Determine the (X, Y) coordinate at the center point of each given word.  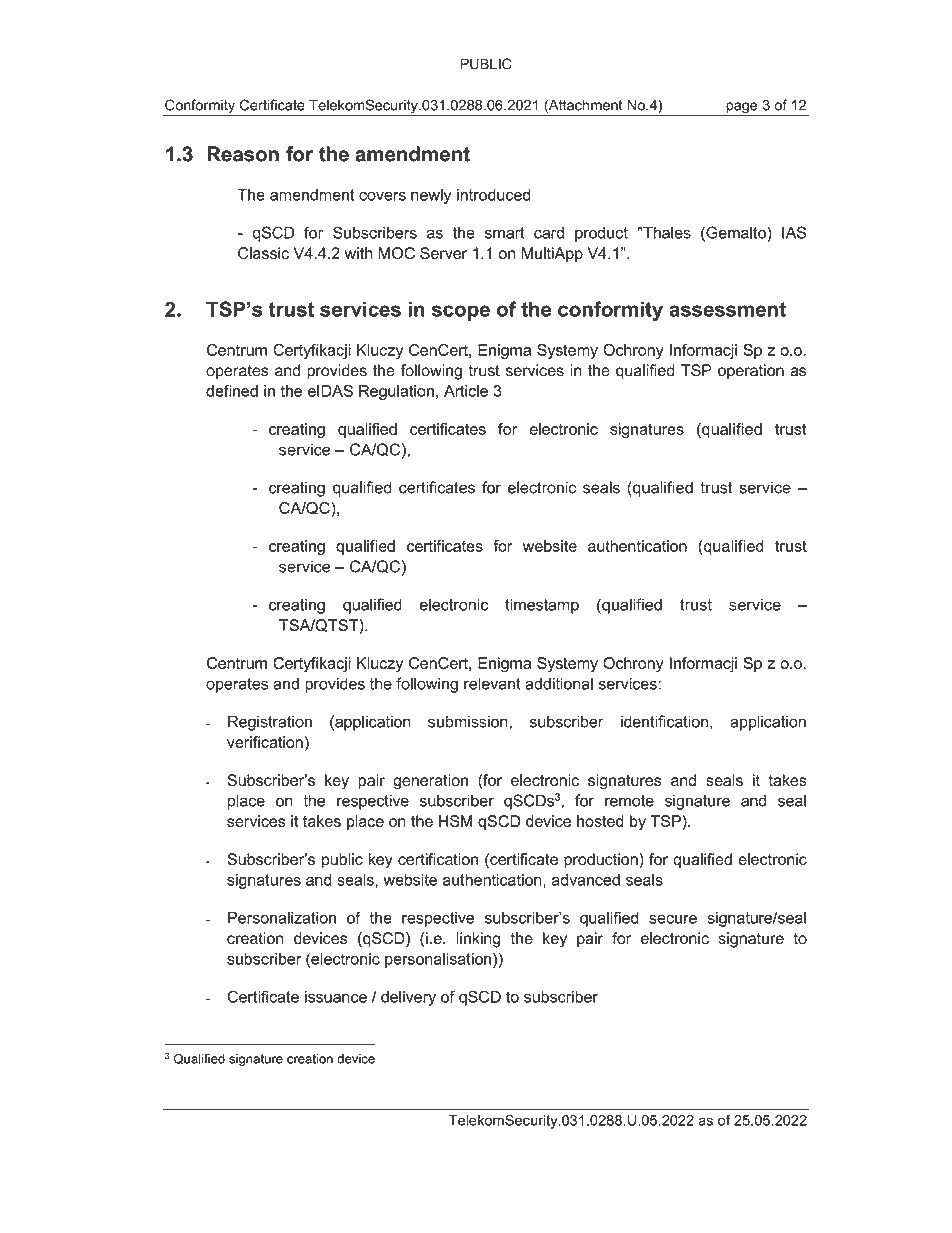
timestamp (542, 606)
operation (751, 372)
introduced (493, 195)
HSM (455, 821)
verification (265, 742)
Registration (270, 723)
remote (629, 801)
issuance (336, 997)
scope (461, 313)
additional (559, 683)
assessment (727, 309)
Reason (243, 154)
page (742, 109)
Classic (263, 253)
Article (466, 391)
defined (232, 391)
